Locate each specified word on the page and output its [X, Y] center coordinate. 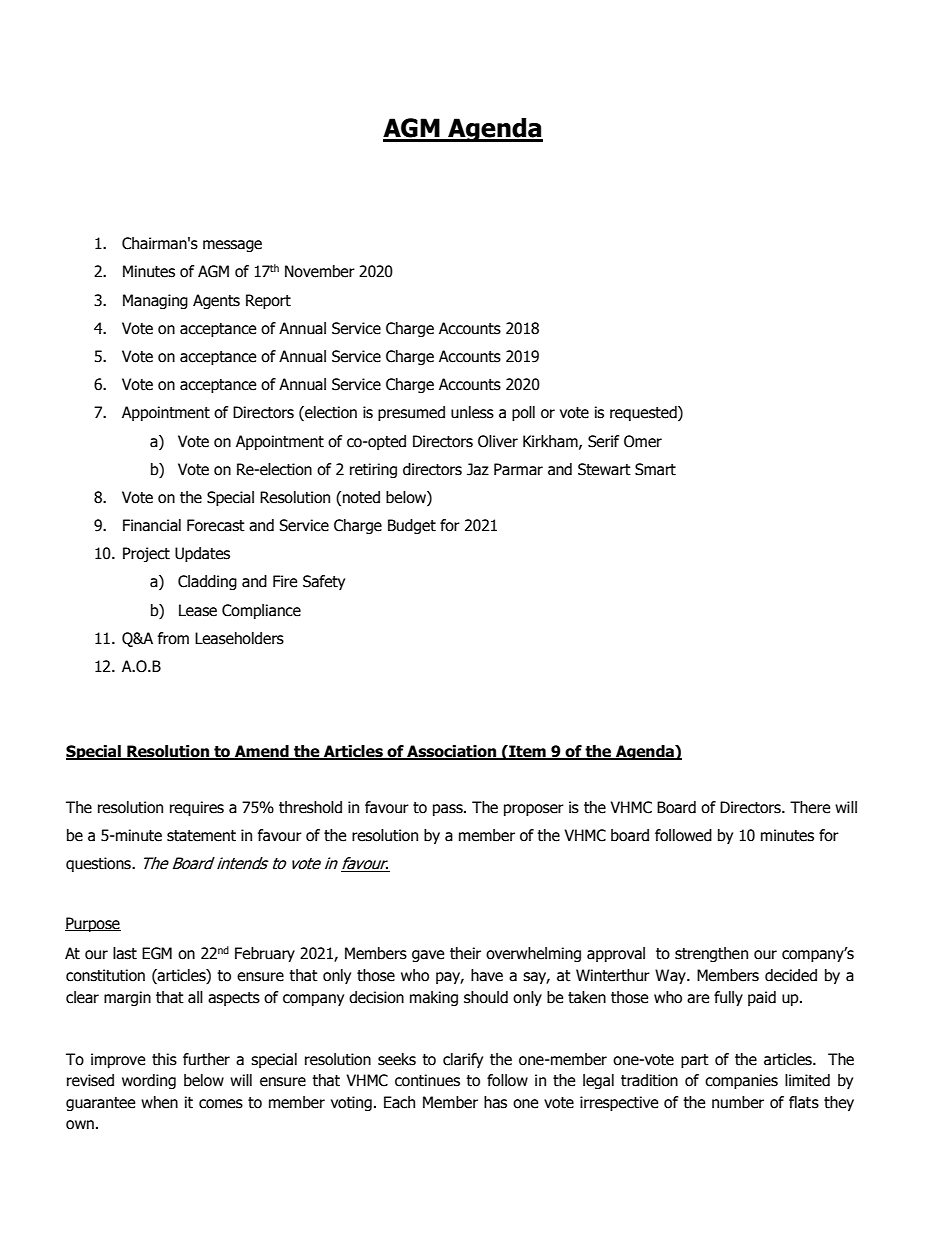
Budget [412, 526]
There [810, 807]
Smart [655, 469]
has [495, 1102]
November [320, 271]
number [738, 1102]
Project [146, 554]
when [159, 1102]
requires [197, 808]
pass [449, 810]
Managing [155, 301]
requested [644, 413]
